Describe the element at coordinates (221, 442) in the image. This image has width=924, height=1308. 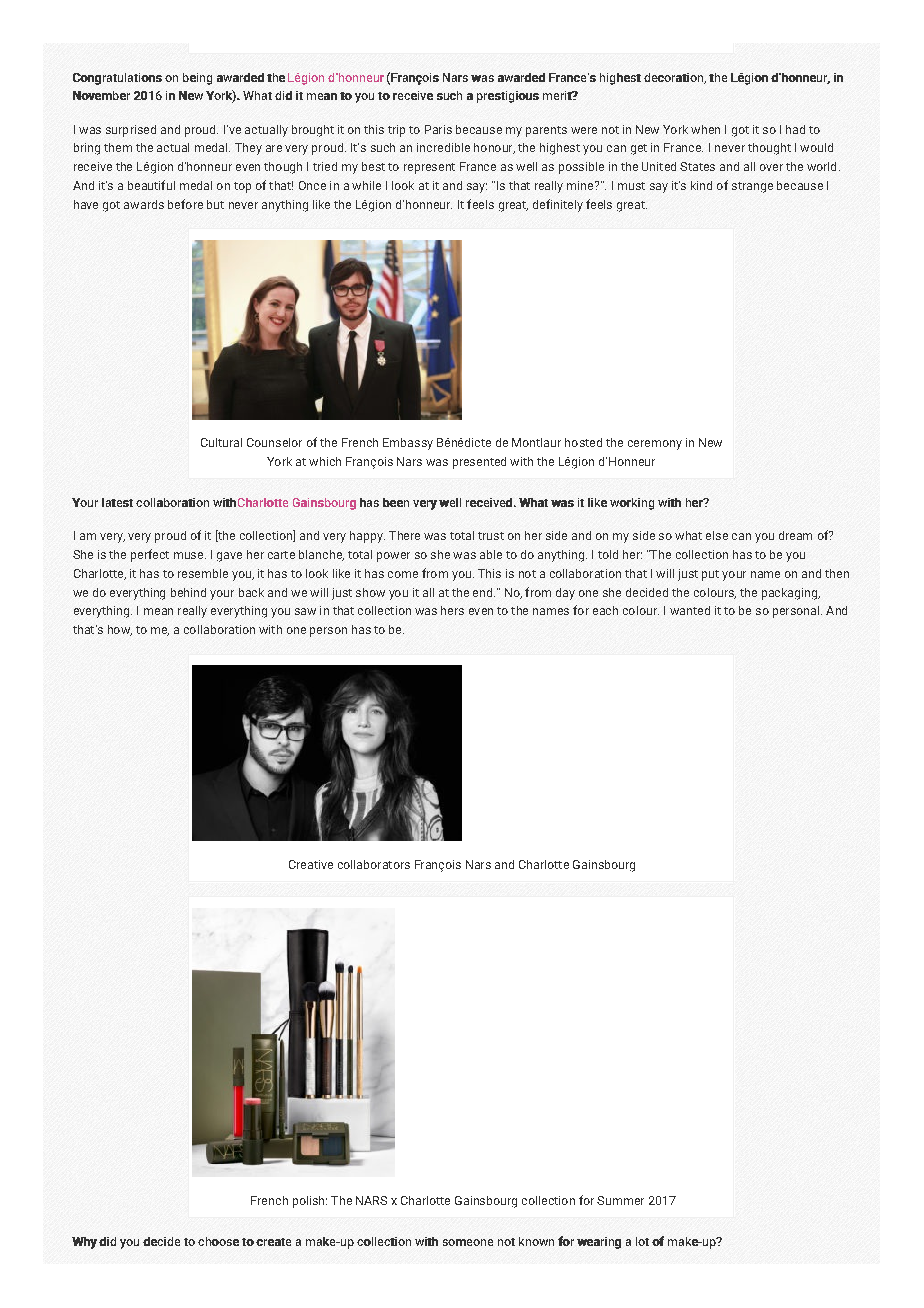
I see `Cultural` at that location.
